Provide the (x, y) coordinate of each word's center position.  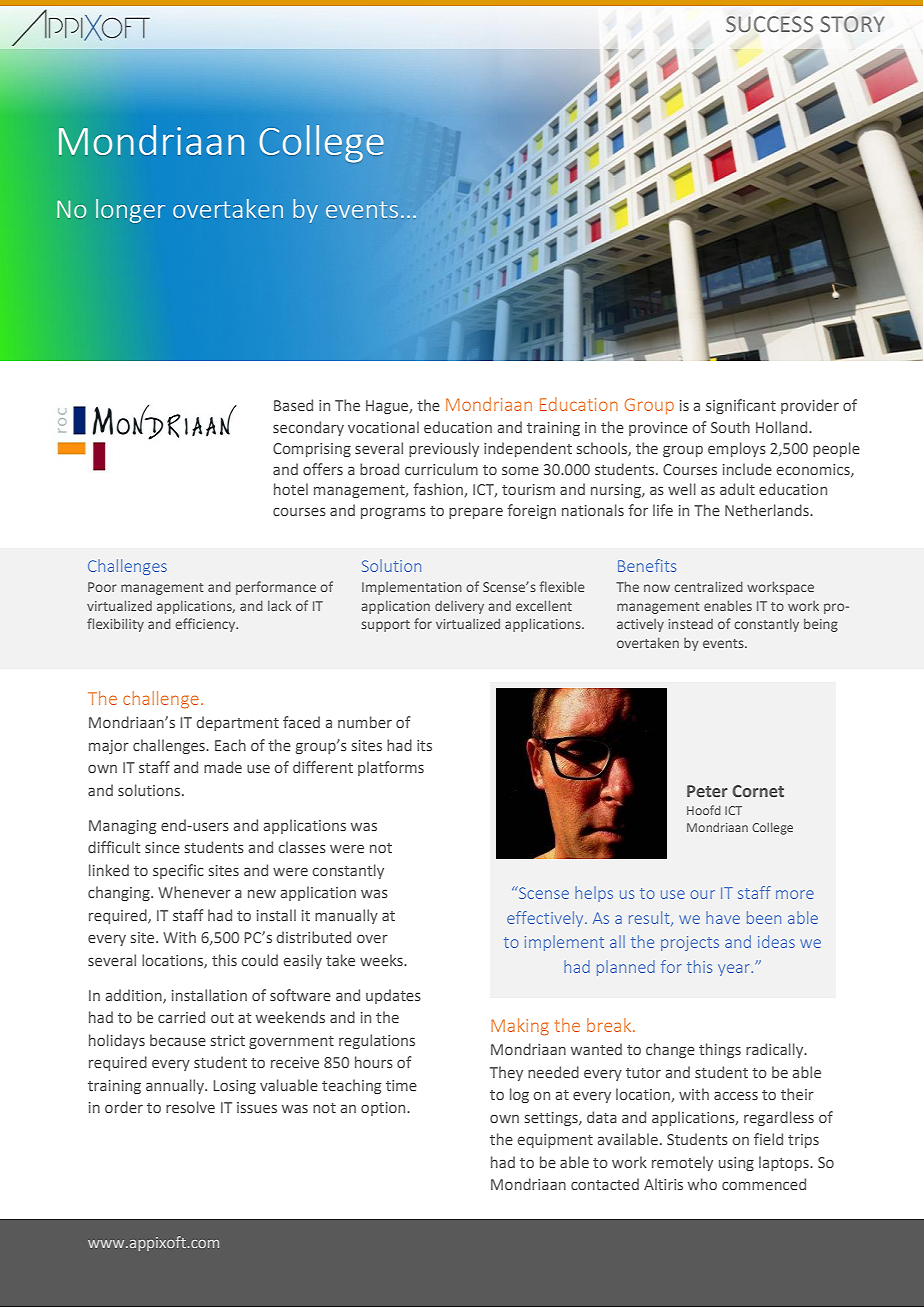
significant (741, 406)
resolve (190, 1107)
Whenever (194, 892)
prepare (476, 513)
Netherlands (768, 510)
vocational (383, 427)
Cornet (758, 791)
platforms (391, 768)
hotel (291, 489)
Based (293, 405)
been (764, 917)
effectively (546, 919)
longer (130, 211)
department (238, 723)
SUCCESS (769, 24)
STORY (852, 24)
